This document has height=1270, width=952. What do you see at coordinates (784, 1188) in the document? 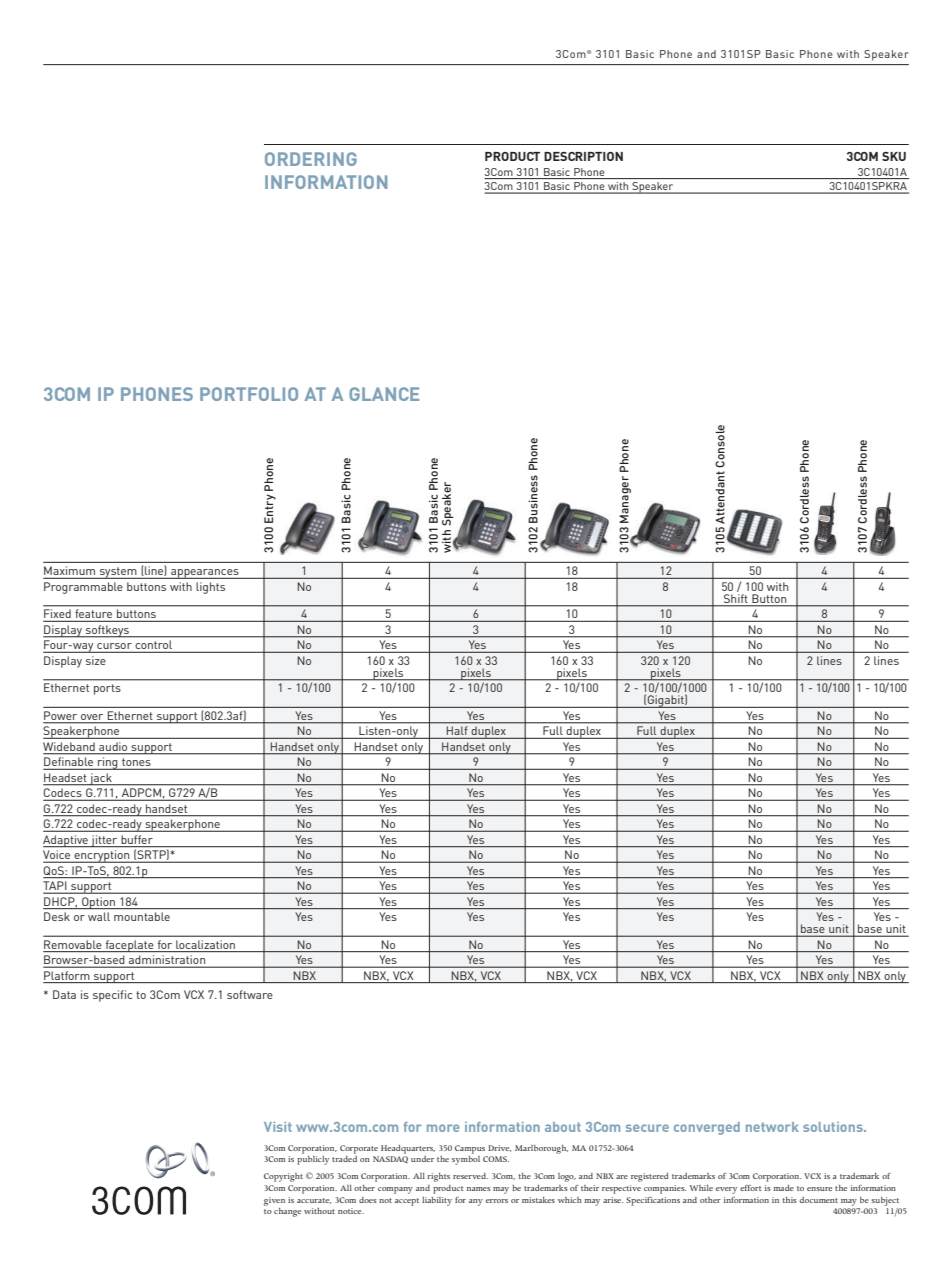
I see `made` at bounding box center [784, 1188].
